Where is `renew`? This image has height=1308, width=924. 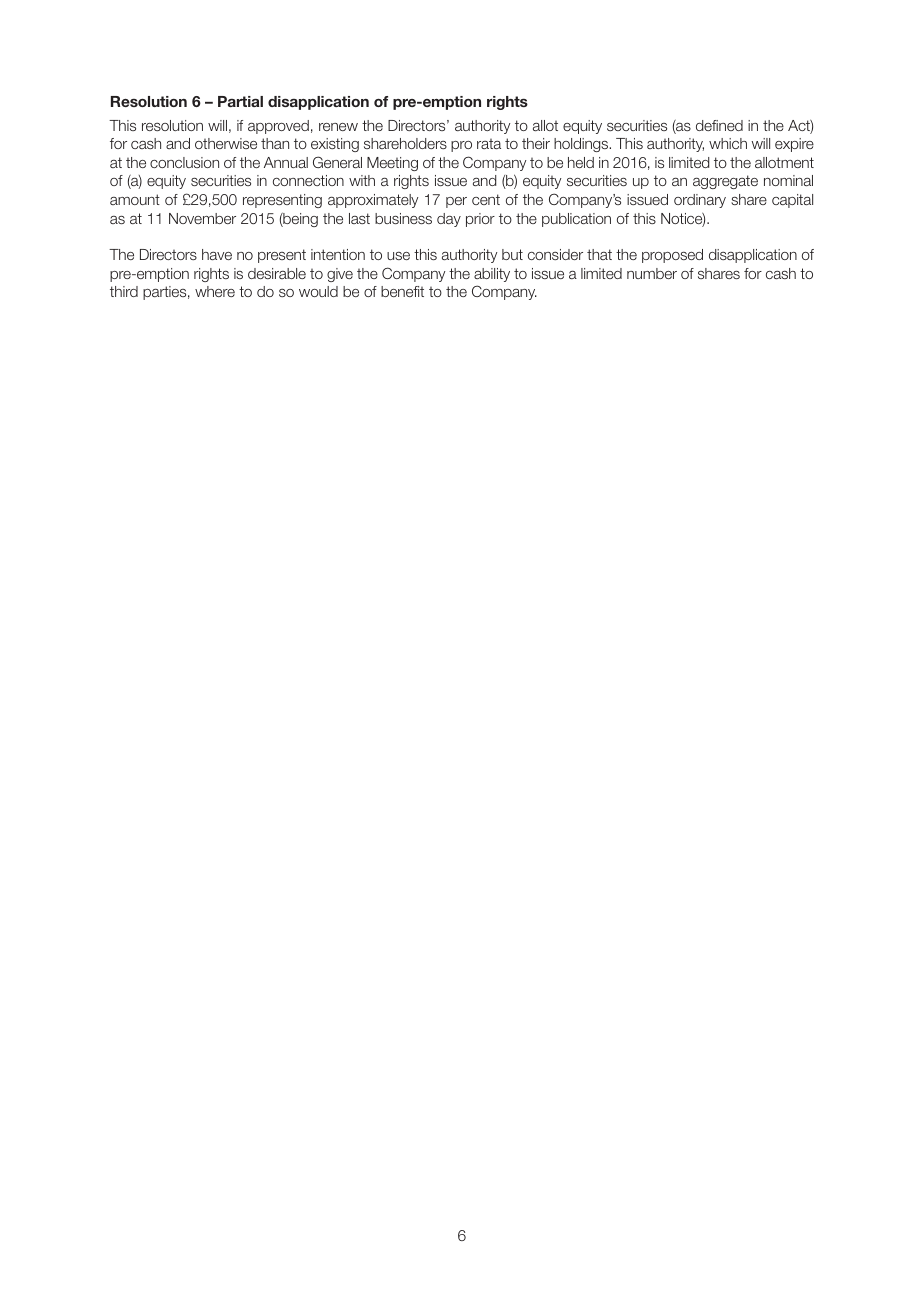 renew is located at coordinates (338, 127).
